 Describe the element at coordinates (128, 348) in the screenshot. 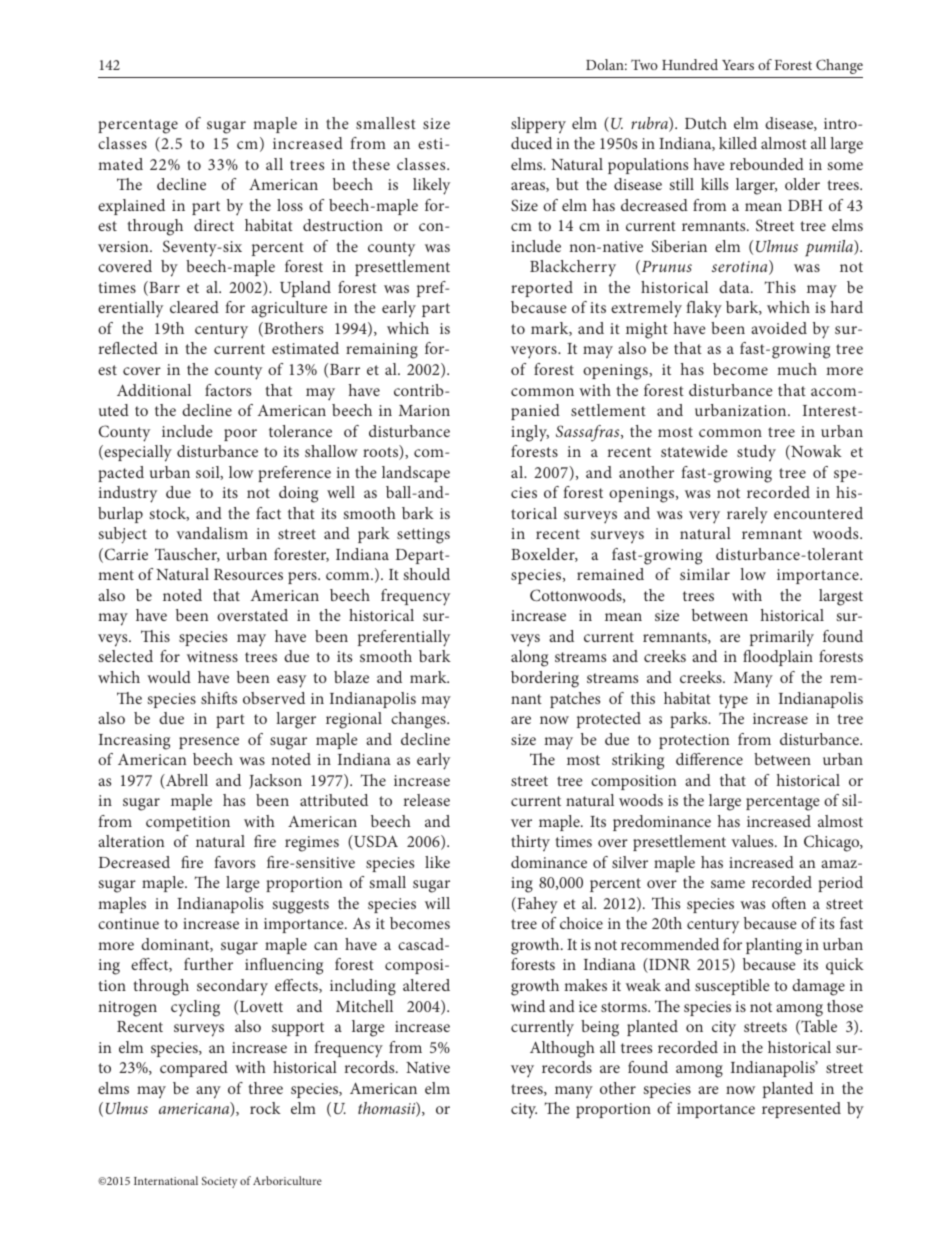

I see `reflected` at that location.
